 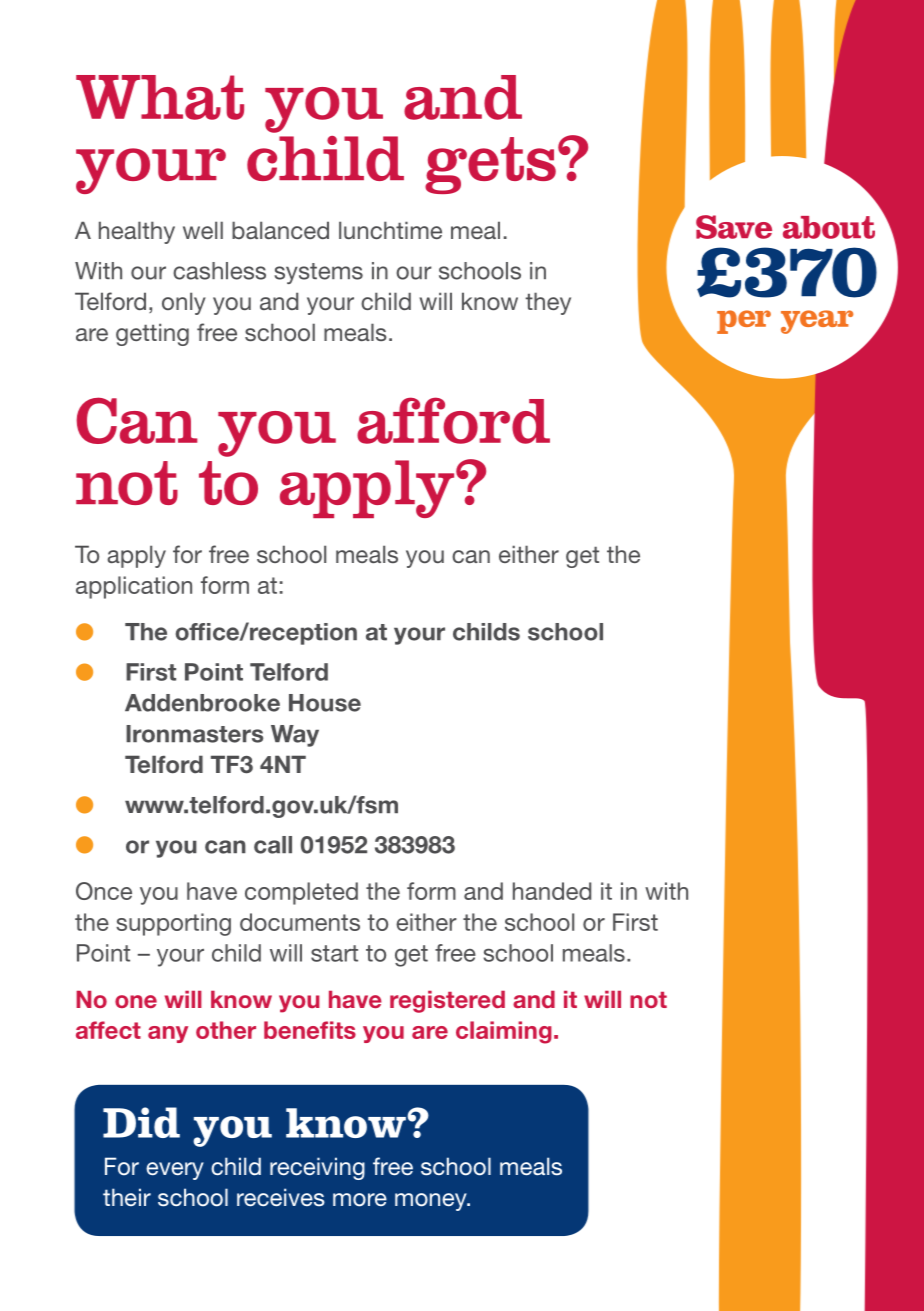 What do you see at coordinates (152, 334) in the image?
I see `getting` at bounding box center [152, 334].
